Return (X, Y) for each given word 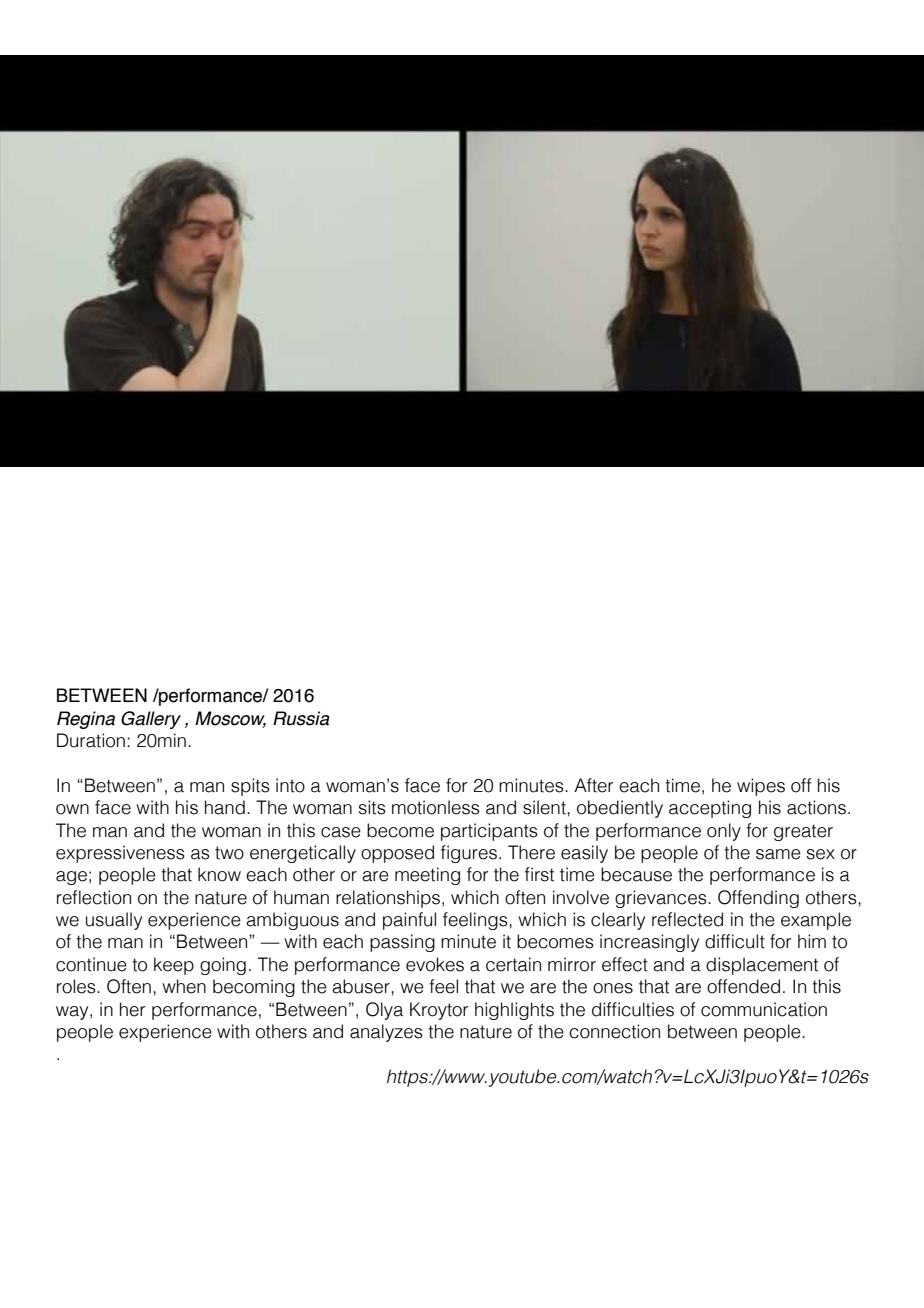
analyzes (386, 1033)
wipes (761, 787)
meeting (427, 876)
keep (174, 966)
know (219, 874)
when (184, 986)
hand (225, 807)
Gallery (151, 720)
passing (402, 943)
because (636, 874)
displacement (762, 966)
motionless (436, 807)
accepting (710, 809)
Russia (301, 718)
